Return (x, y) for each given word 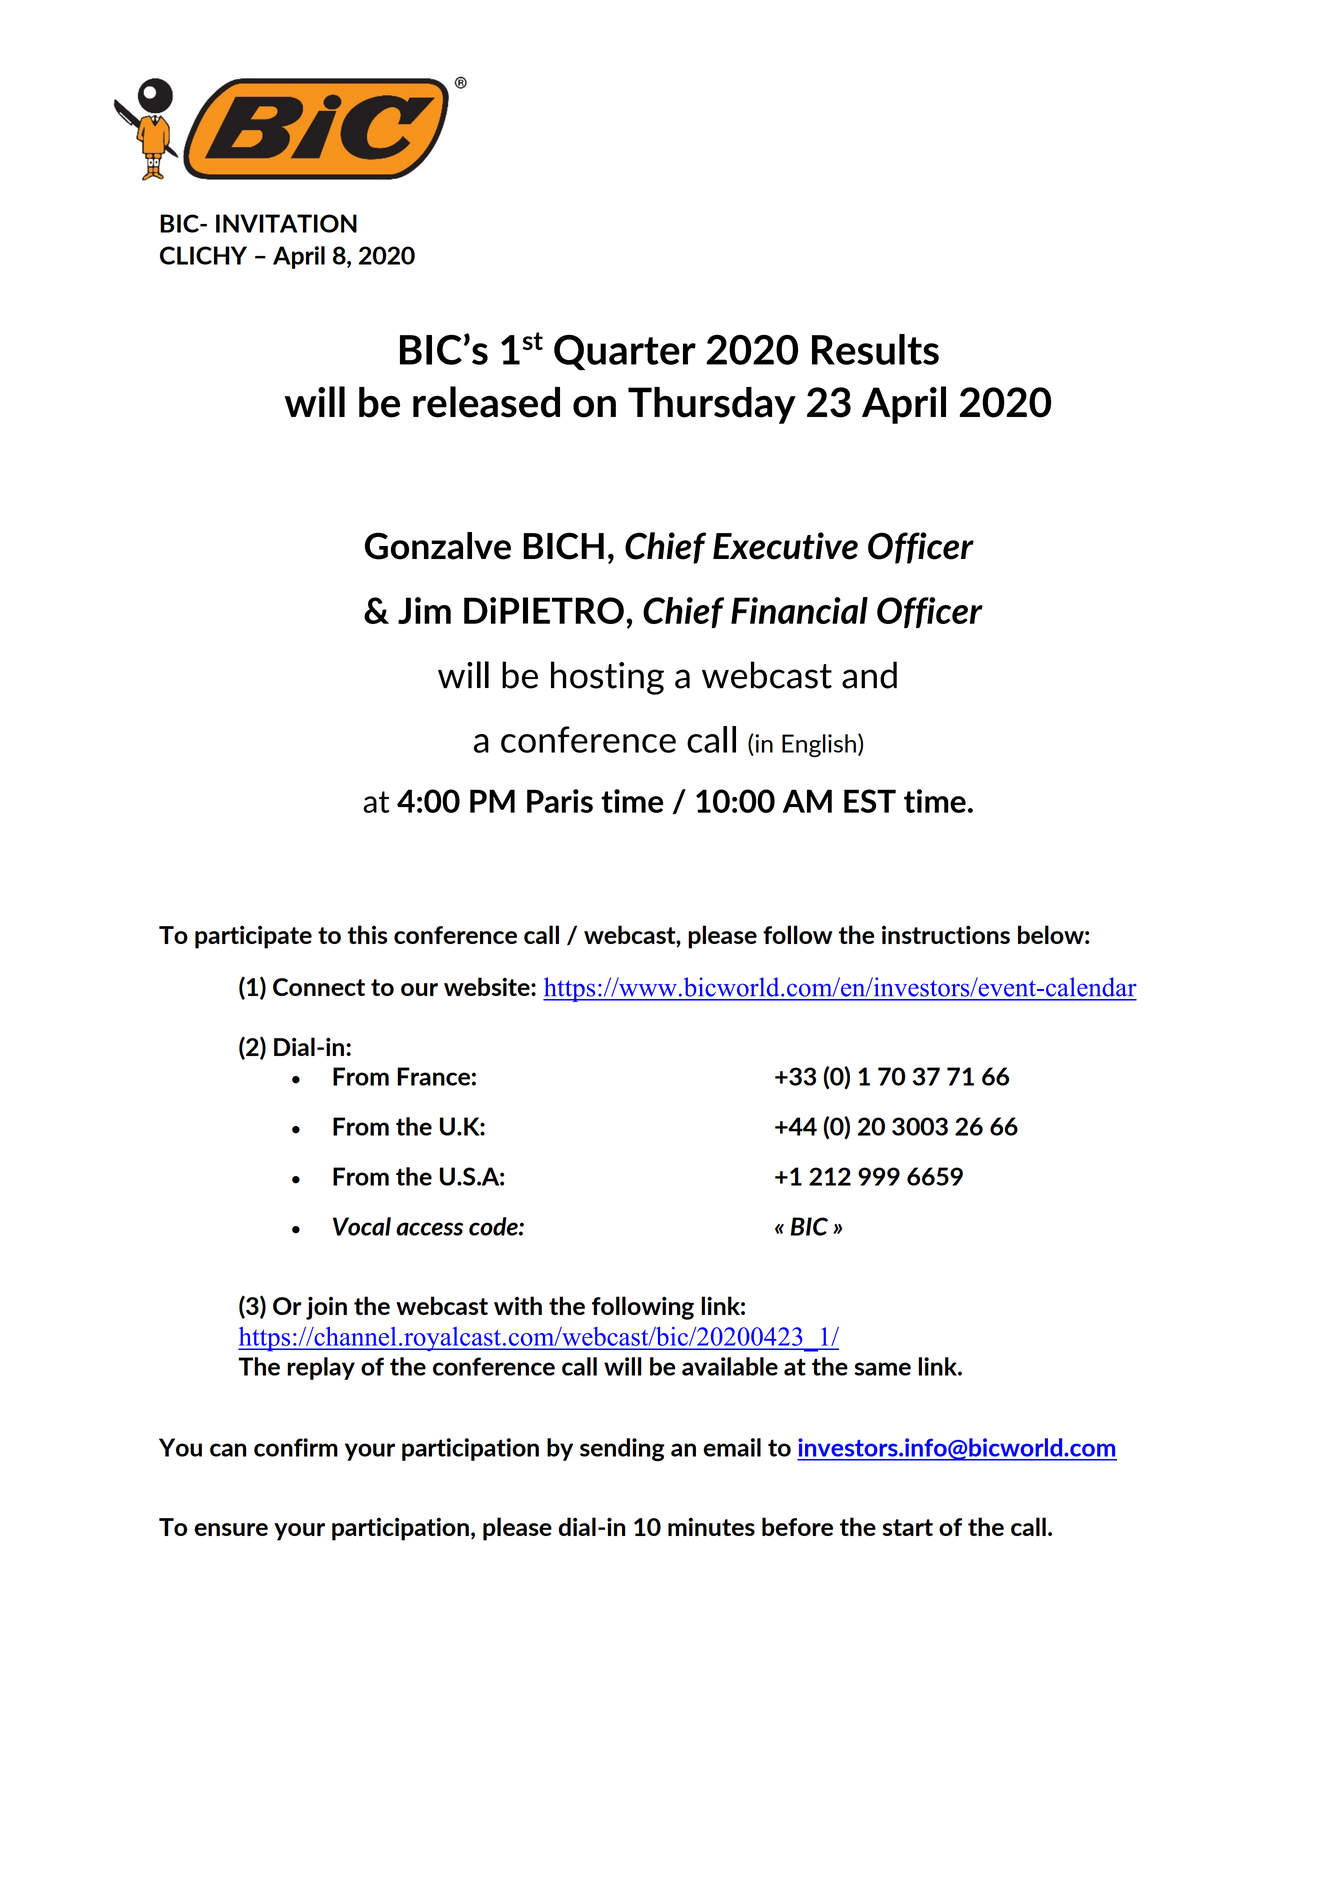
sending (622, 1450)
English (820, 745)
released (486, 402)
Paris (560, 801)
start (907, 1527)
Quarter (625, 353)
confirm (296, 1447)
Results (875, 349)
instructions (946, 934)
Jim (424, 610)
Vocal (362, 1226)
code (494, 1226)
